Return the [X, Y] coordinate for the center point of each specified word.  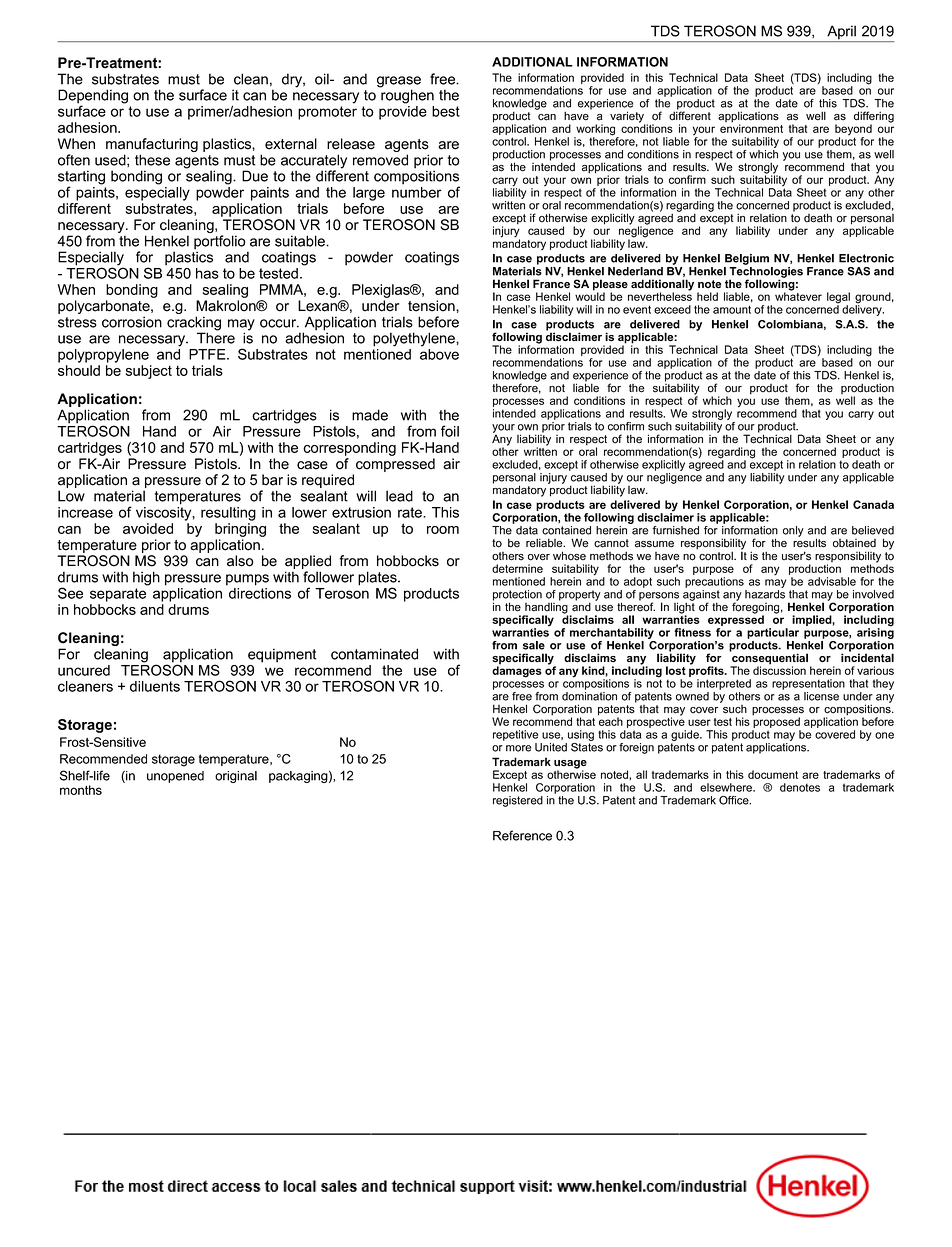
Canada [873, 504]
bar [272, 480]
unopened [175, 777]
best [446, 111]
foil [450, 431]
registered [518, 801]
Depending [93, 97]
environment [751, 127]
